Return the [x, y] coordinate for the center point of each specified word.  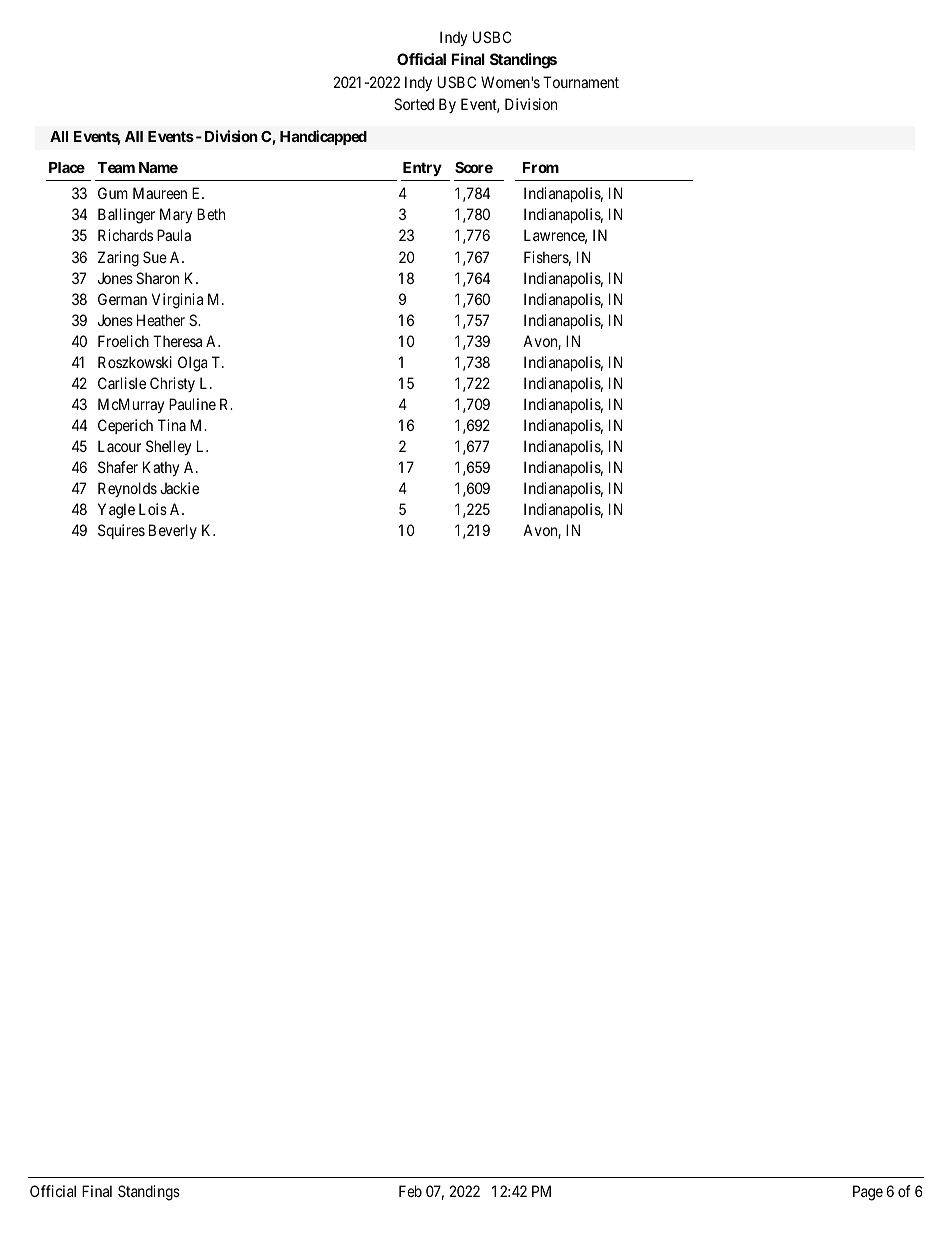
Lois [153, 509]
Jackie [179, 488]
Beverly [173, 531]
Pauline [192, 404]
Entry [422, 169]
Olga [192, 364]
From [541, 167]
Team [116, 167]
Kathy [161, 468]
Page [868, 1193]
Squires [121, 531]
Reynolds [127, 489]
